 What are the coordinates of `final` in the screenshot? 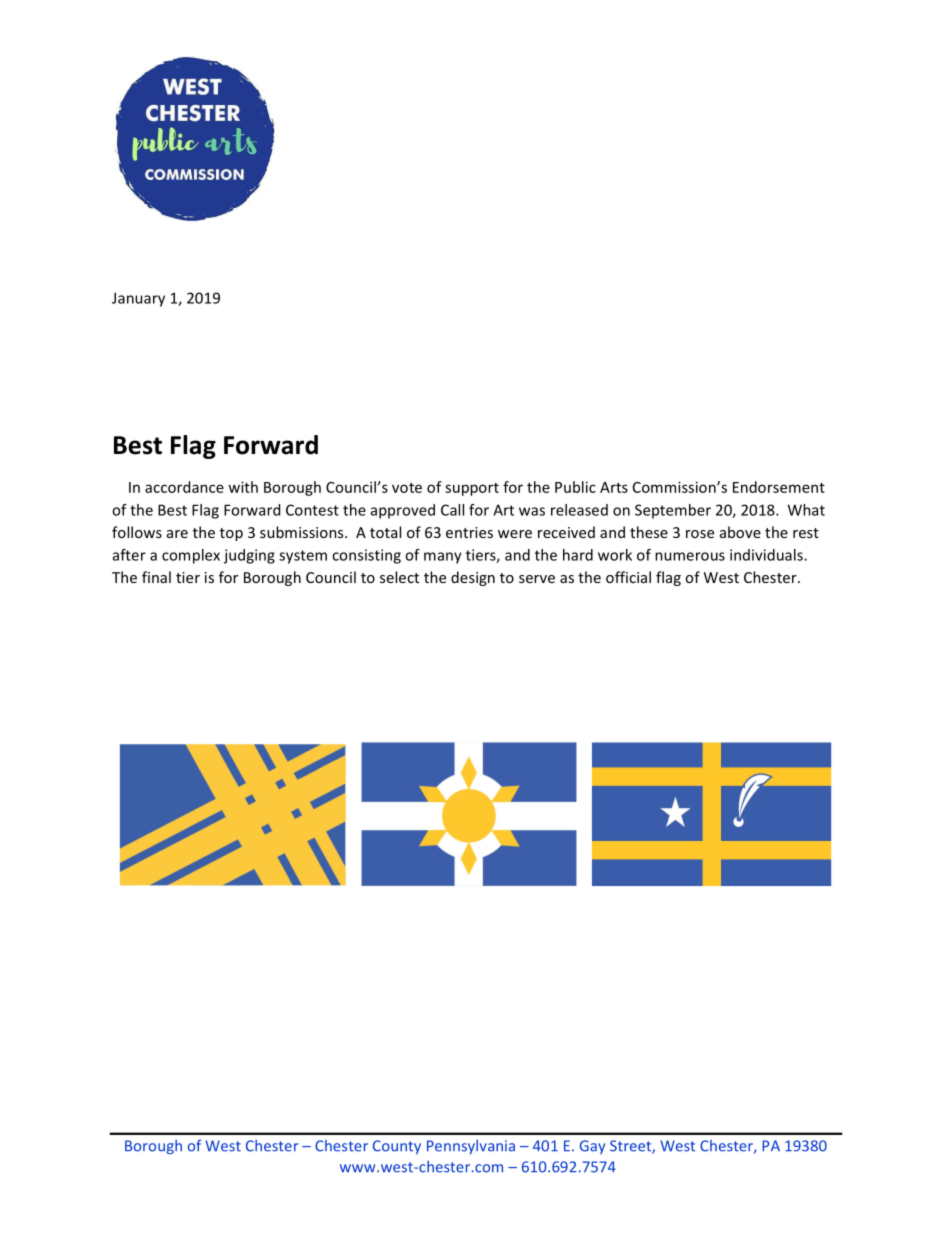 It's located at (156, 577).
